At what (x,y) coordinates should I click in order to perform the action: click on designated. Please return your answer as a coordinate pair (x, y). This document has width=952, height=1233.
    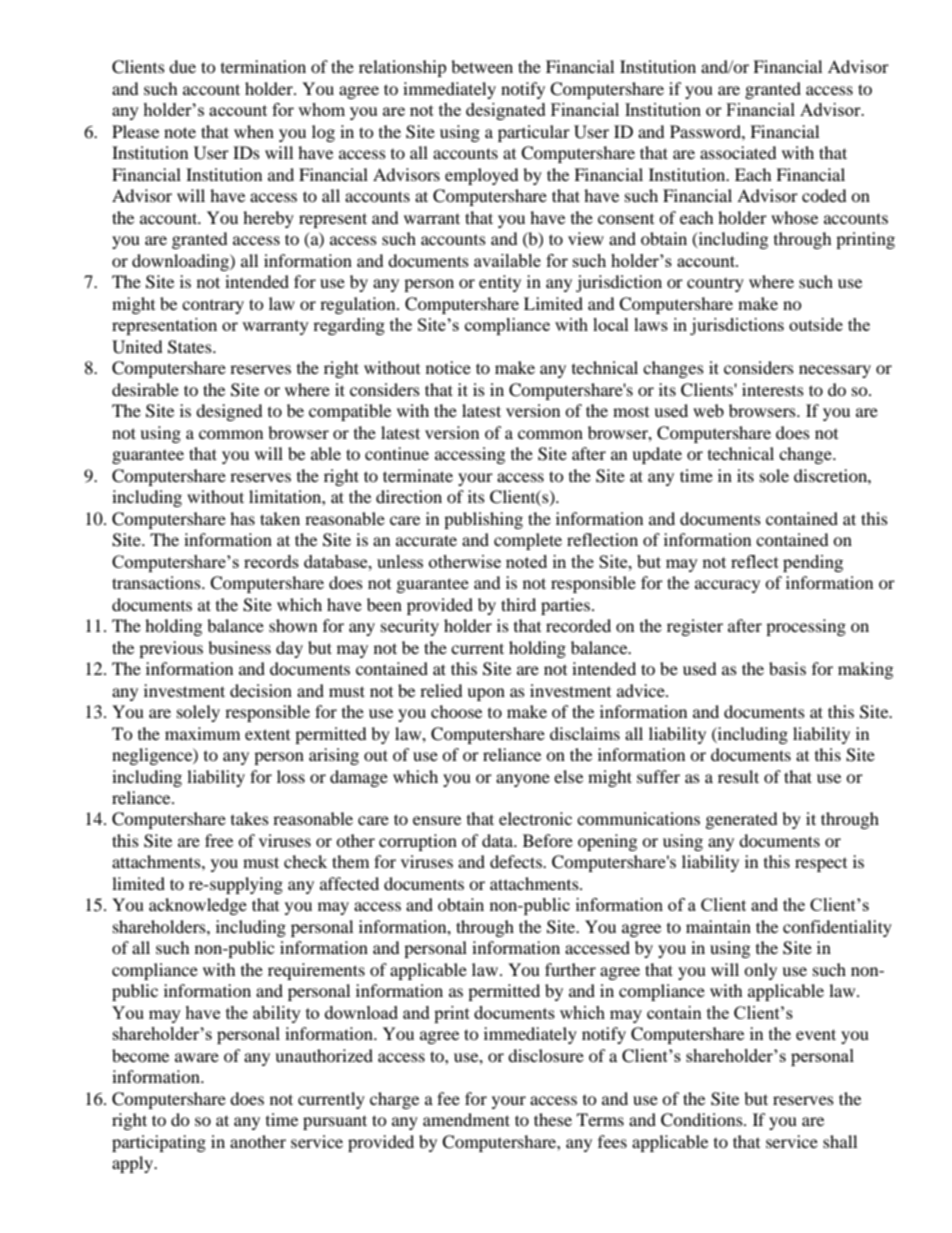
    Looking at the image, I should click on (506, 111).
